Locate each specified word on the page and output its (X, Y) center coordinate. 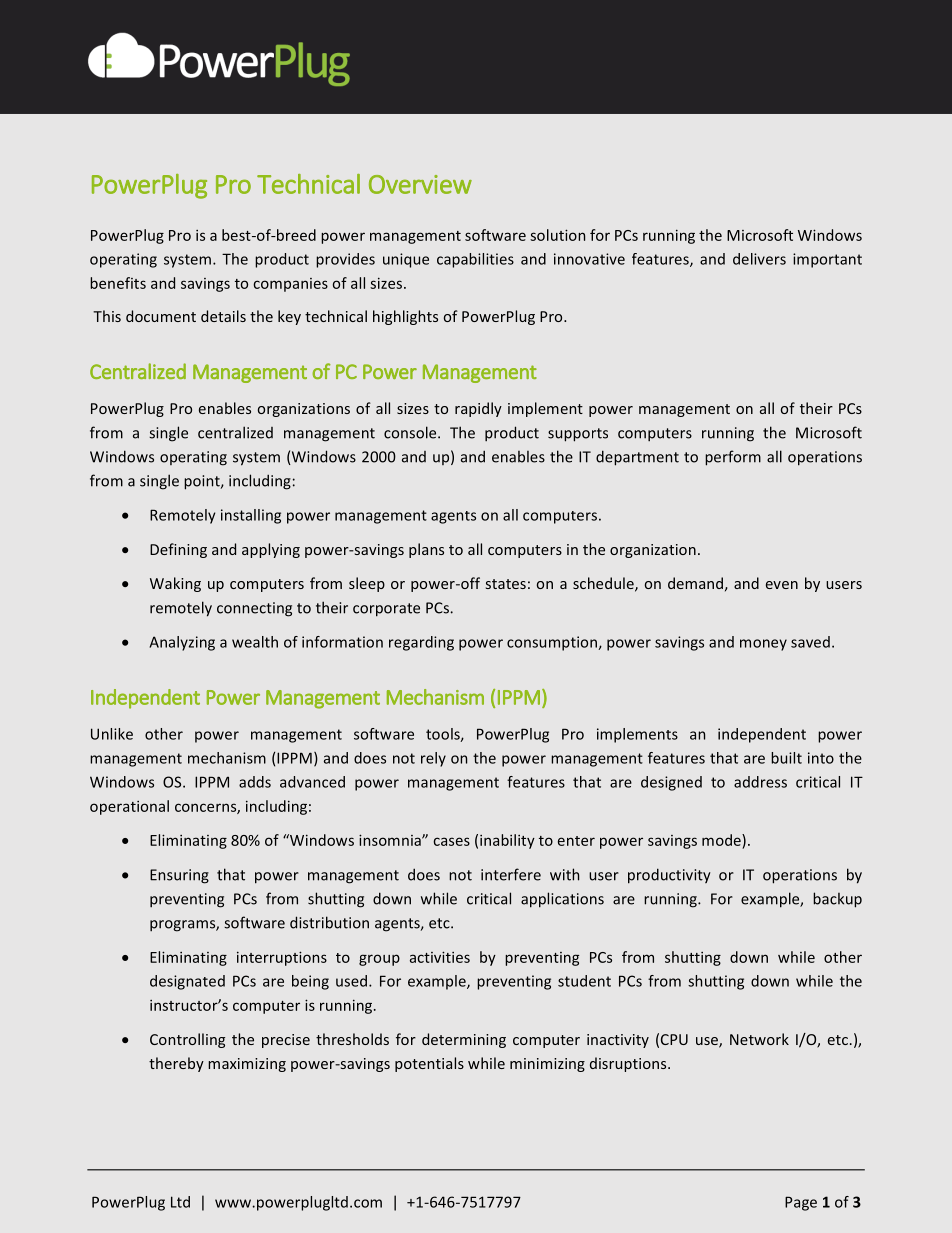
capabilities (475, 260)
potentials (429, 1064)
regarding (421, 643)
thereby (176, 1064)
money (763, 645)
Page (801, 1203)
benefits (118, 283)
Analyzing (182, 643)
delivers (759, 259)
